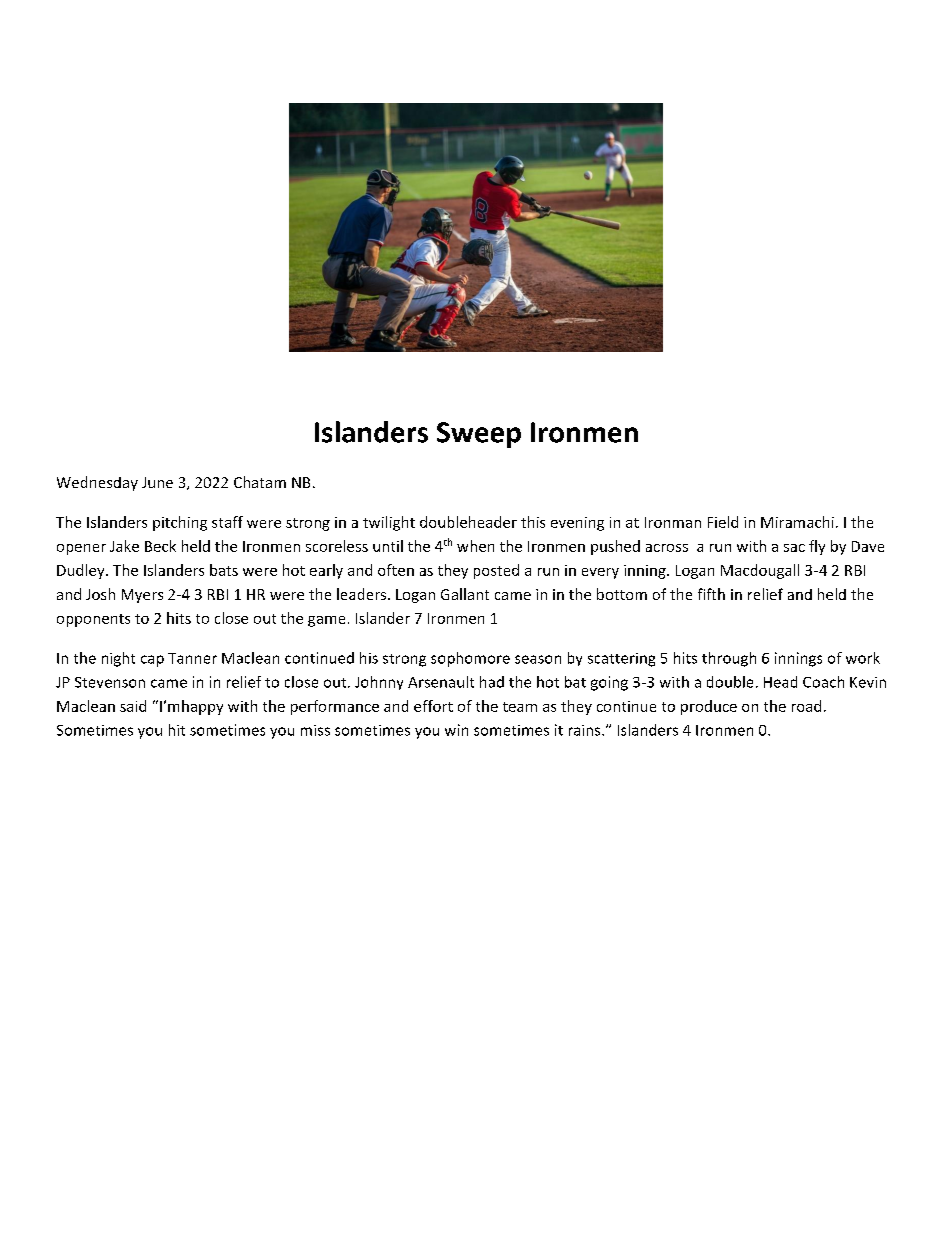  What do you see at coordinates (533, 522) in the screenshot?
I see `this` at bounding box center [533, 522].
